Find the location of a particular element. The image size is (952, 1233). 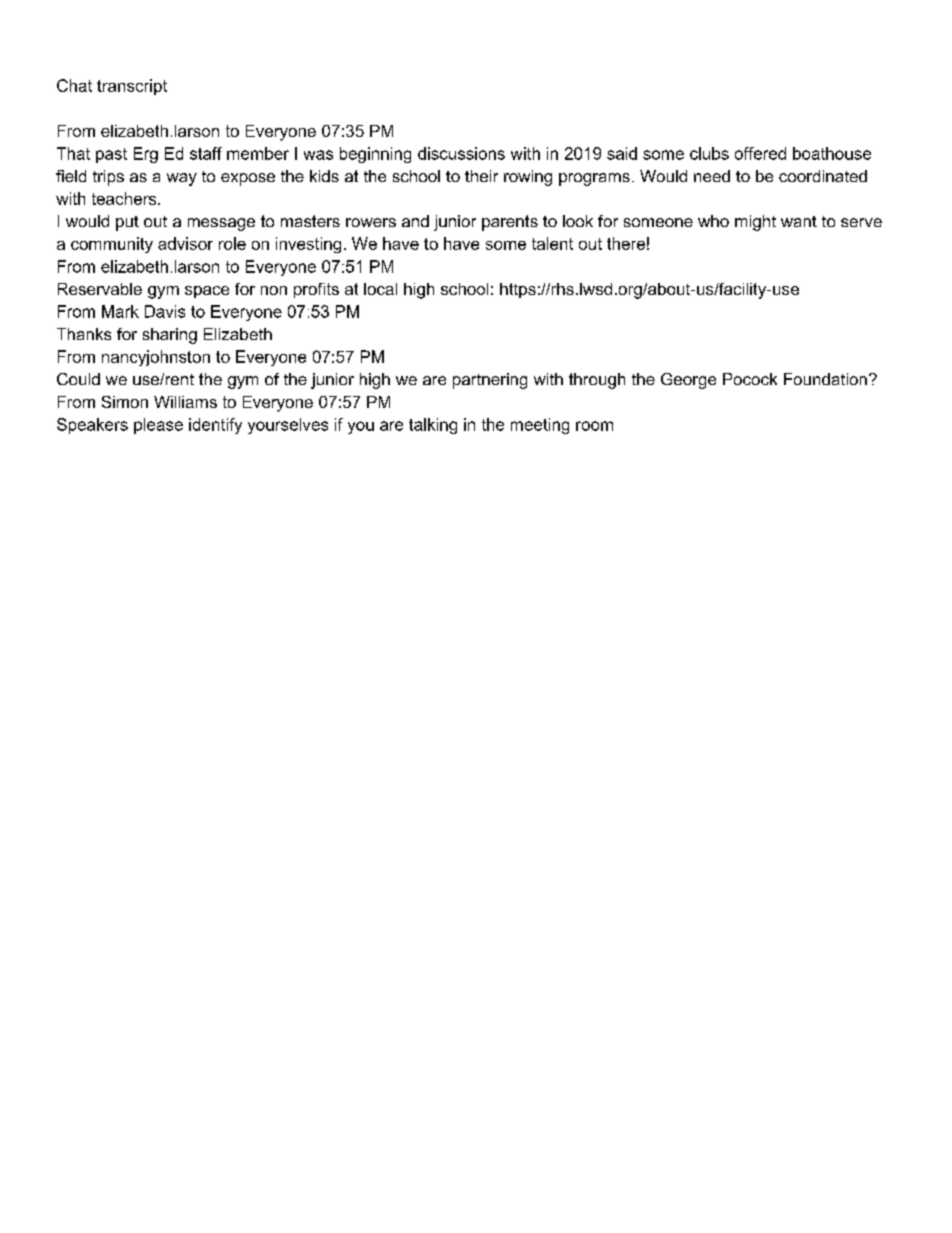

there is located at coordinates (626, 243).
